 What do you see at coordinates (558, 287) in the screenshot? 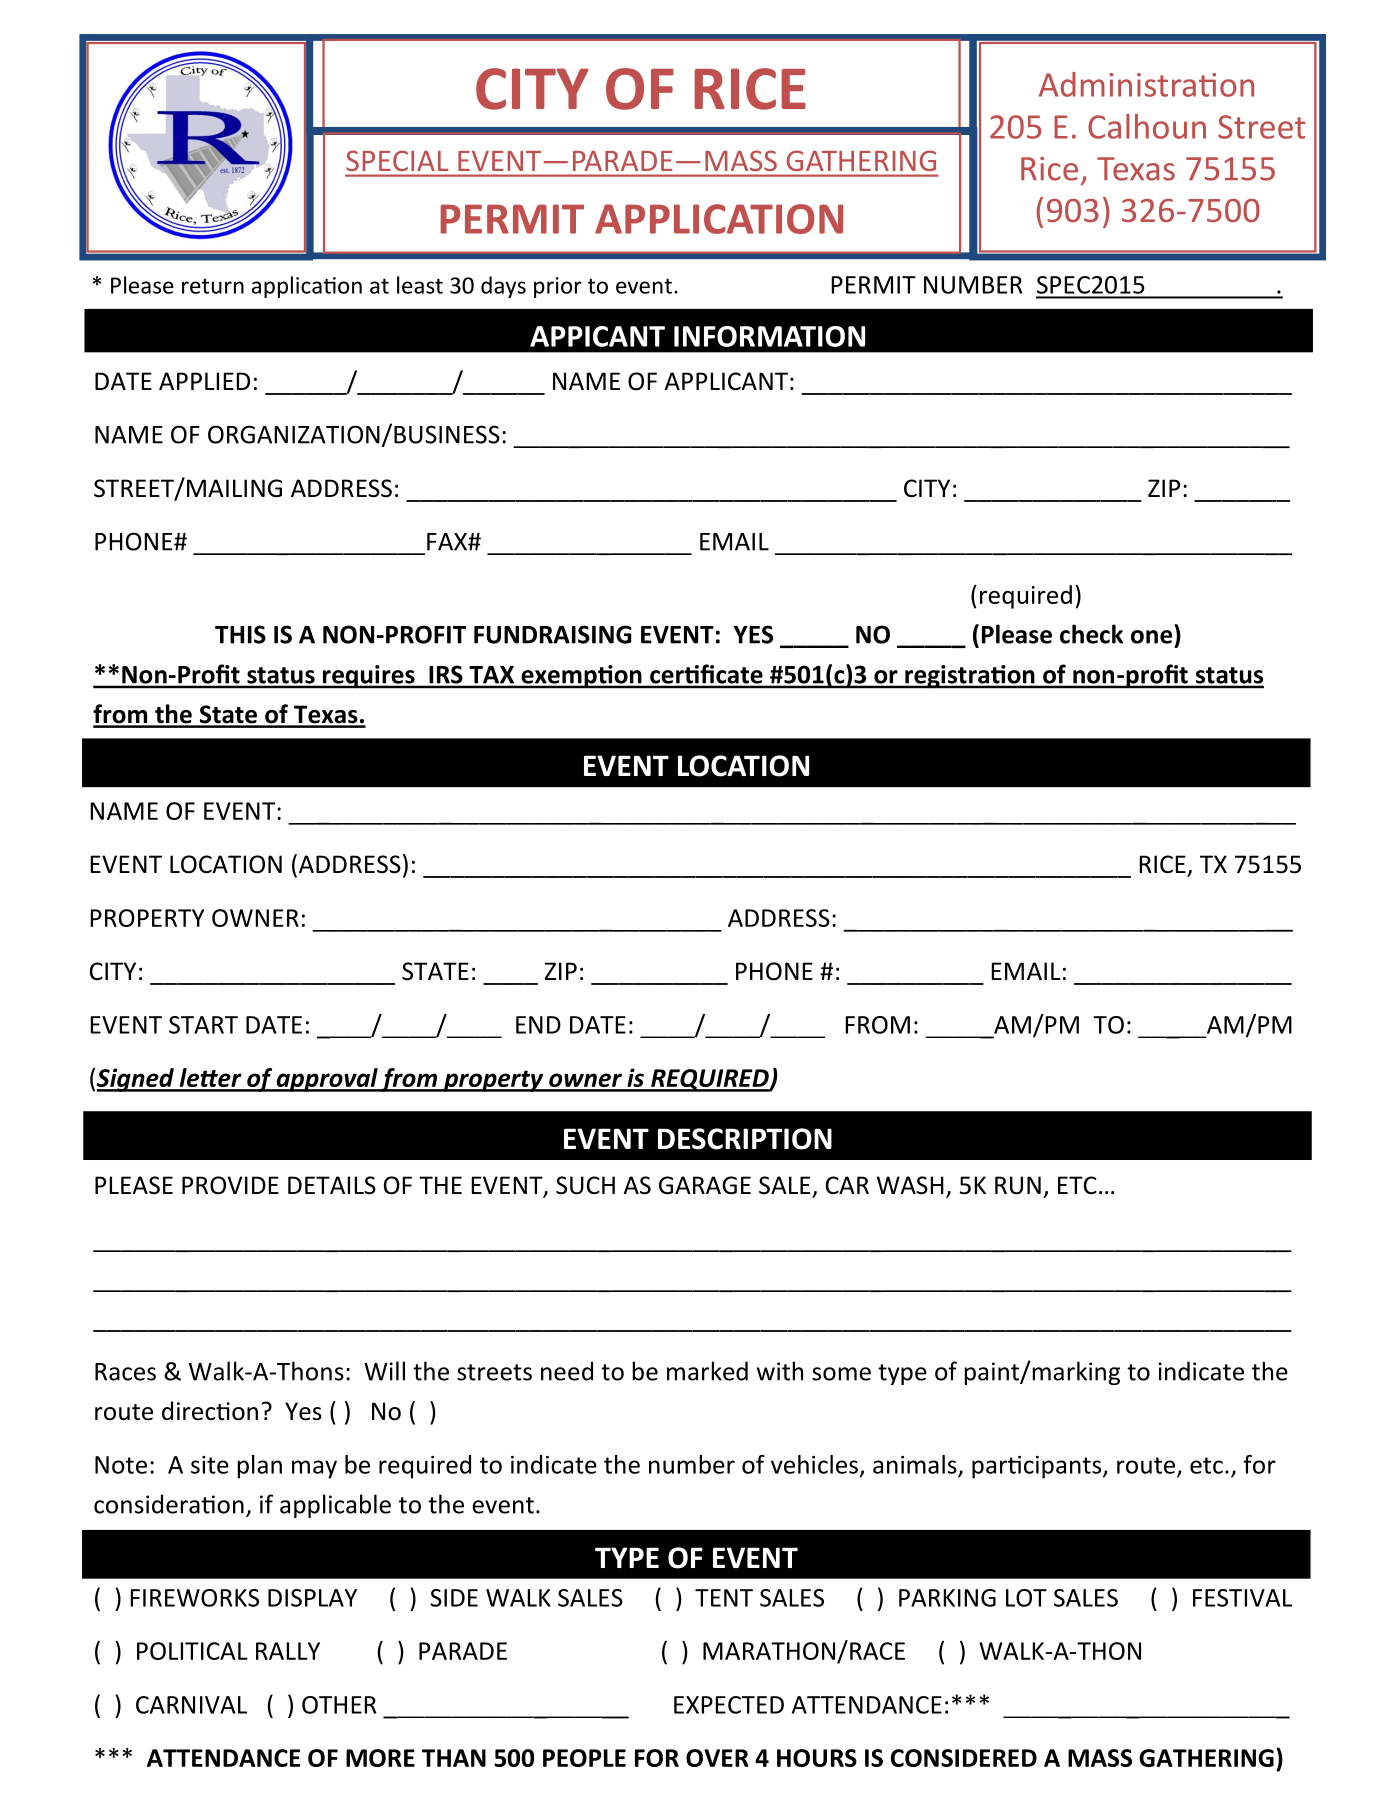
I see `prior` at bounding box center [558, 287].
